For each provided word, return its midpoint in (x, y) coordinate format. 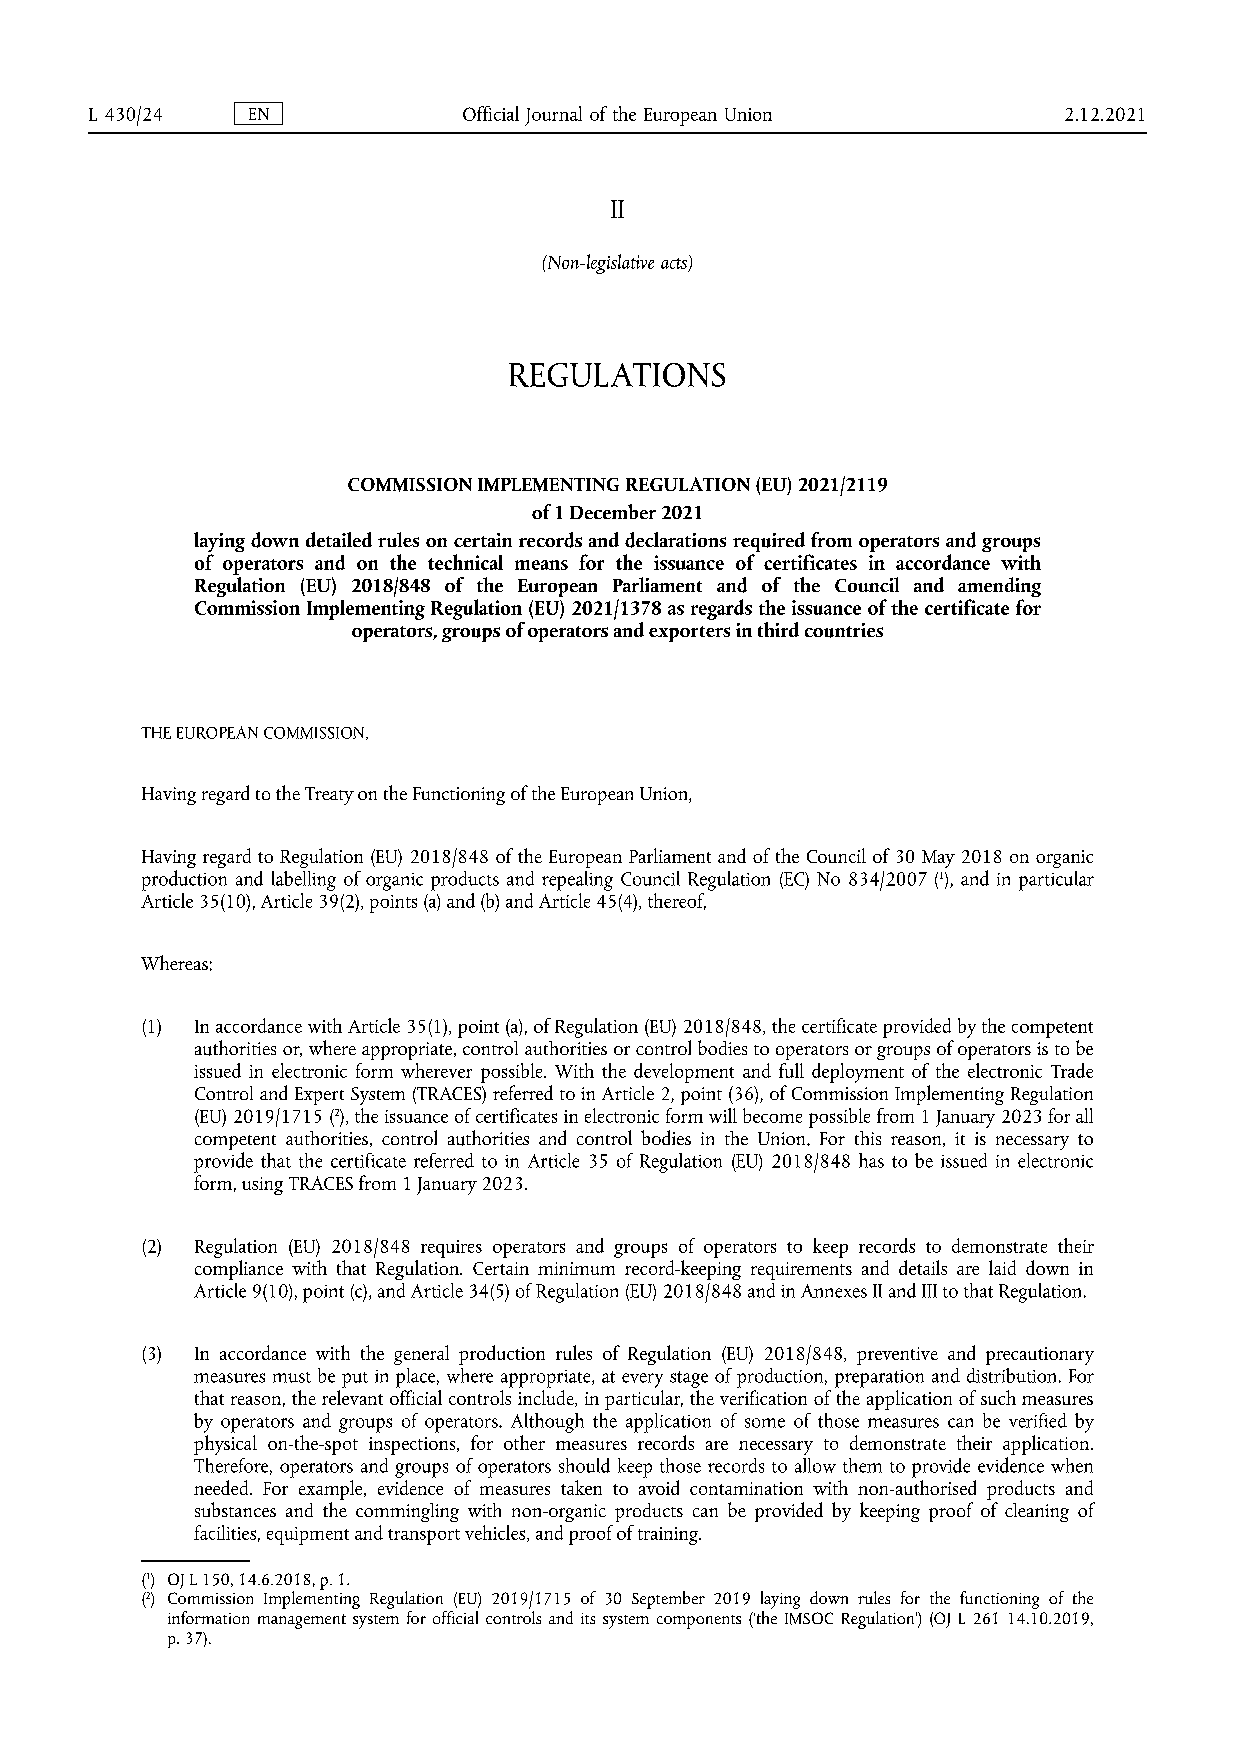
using (262, 1186)
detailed (339, 539)
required (769, 543)
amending (999, 588)
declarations (675, 540)
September (668, 1600)
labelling (304, 881)
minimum (576, 1268)
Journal (553, 116)
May (938, 859)
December (613, 511)
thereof (677, 901)
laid (1002, 1267)
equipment (308, 1536)
